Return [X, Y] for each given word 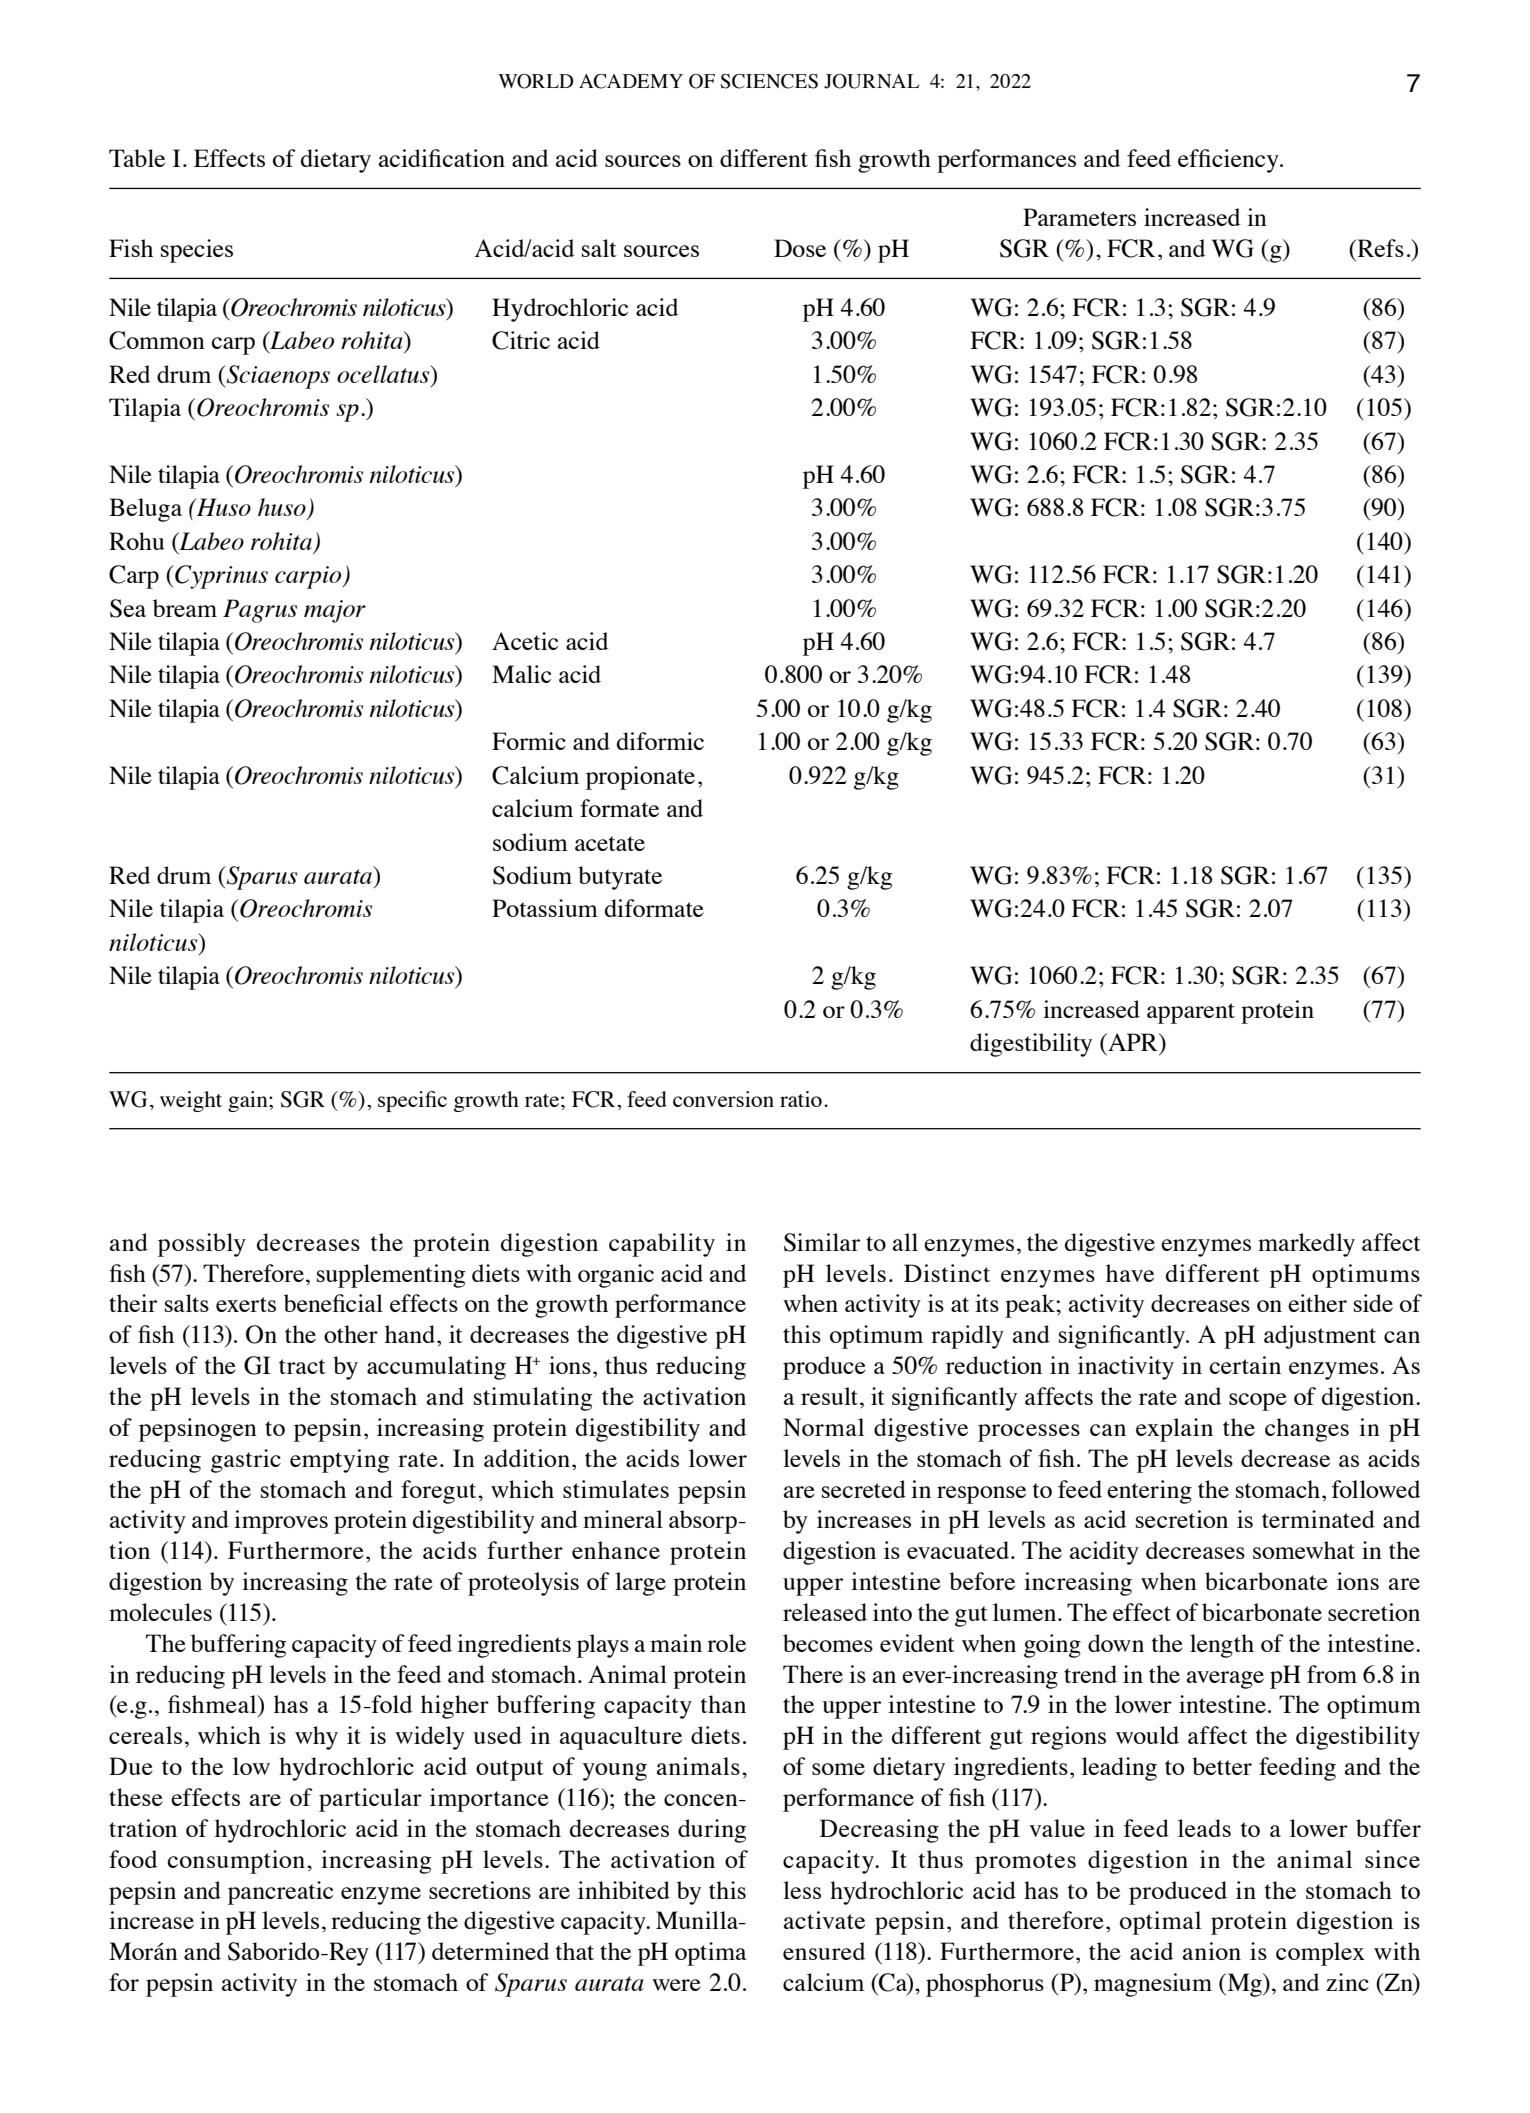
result [829, 1396]
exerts [246, 1304]
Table [137, 158]
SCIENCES [769, 81]
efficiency [1229, 161]
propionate [640, 778]
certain [1245, 1365]
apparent [1191, 1013]
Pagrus [260, 611]
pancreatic [280, 1893]
